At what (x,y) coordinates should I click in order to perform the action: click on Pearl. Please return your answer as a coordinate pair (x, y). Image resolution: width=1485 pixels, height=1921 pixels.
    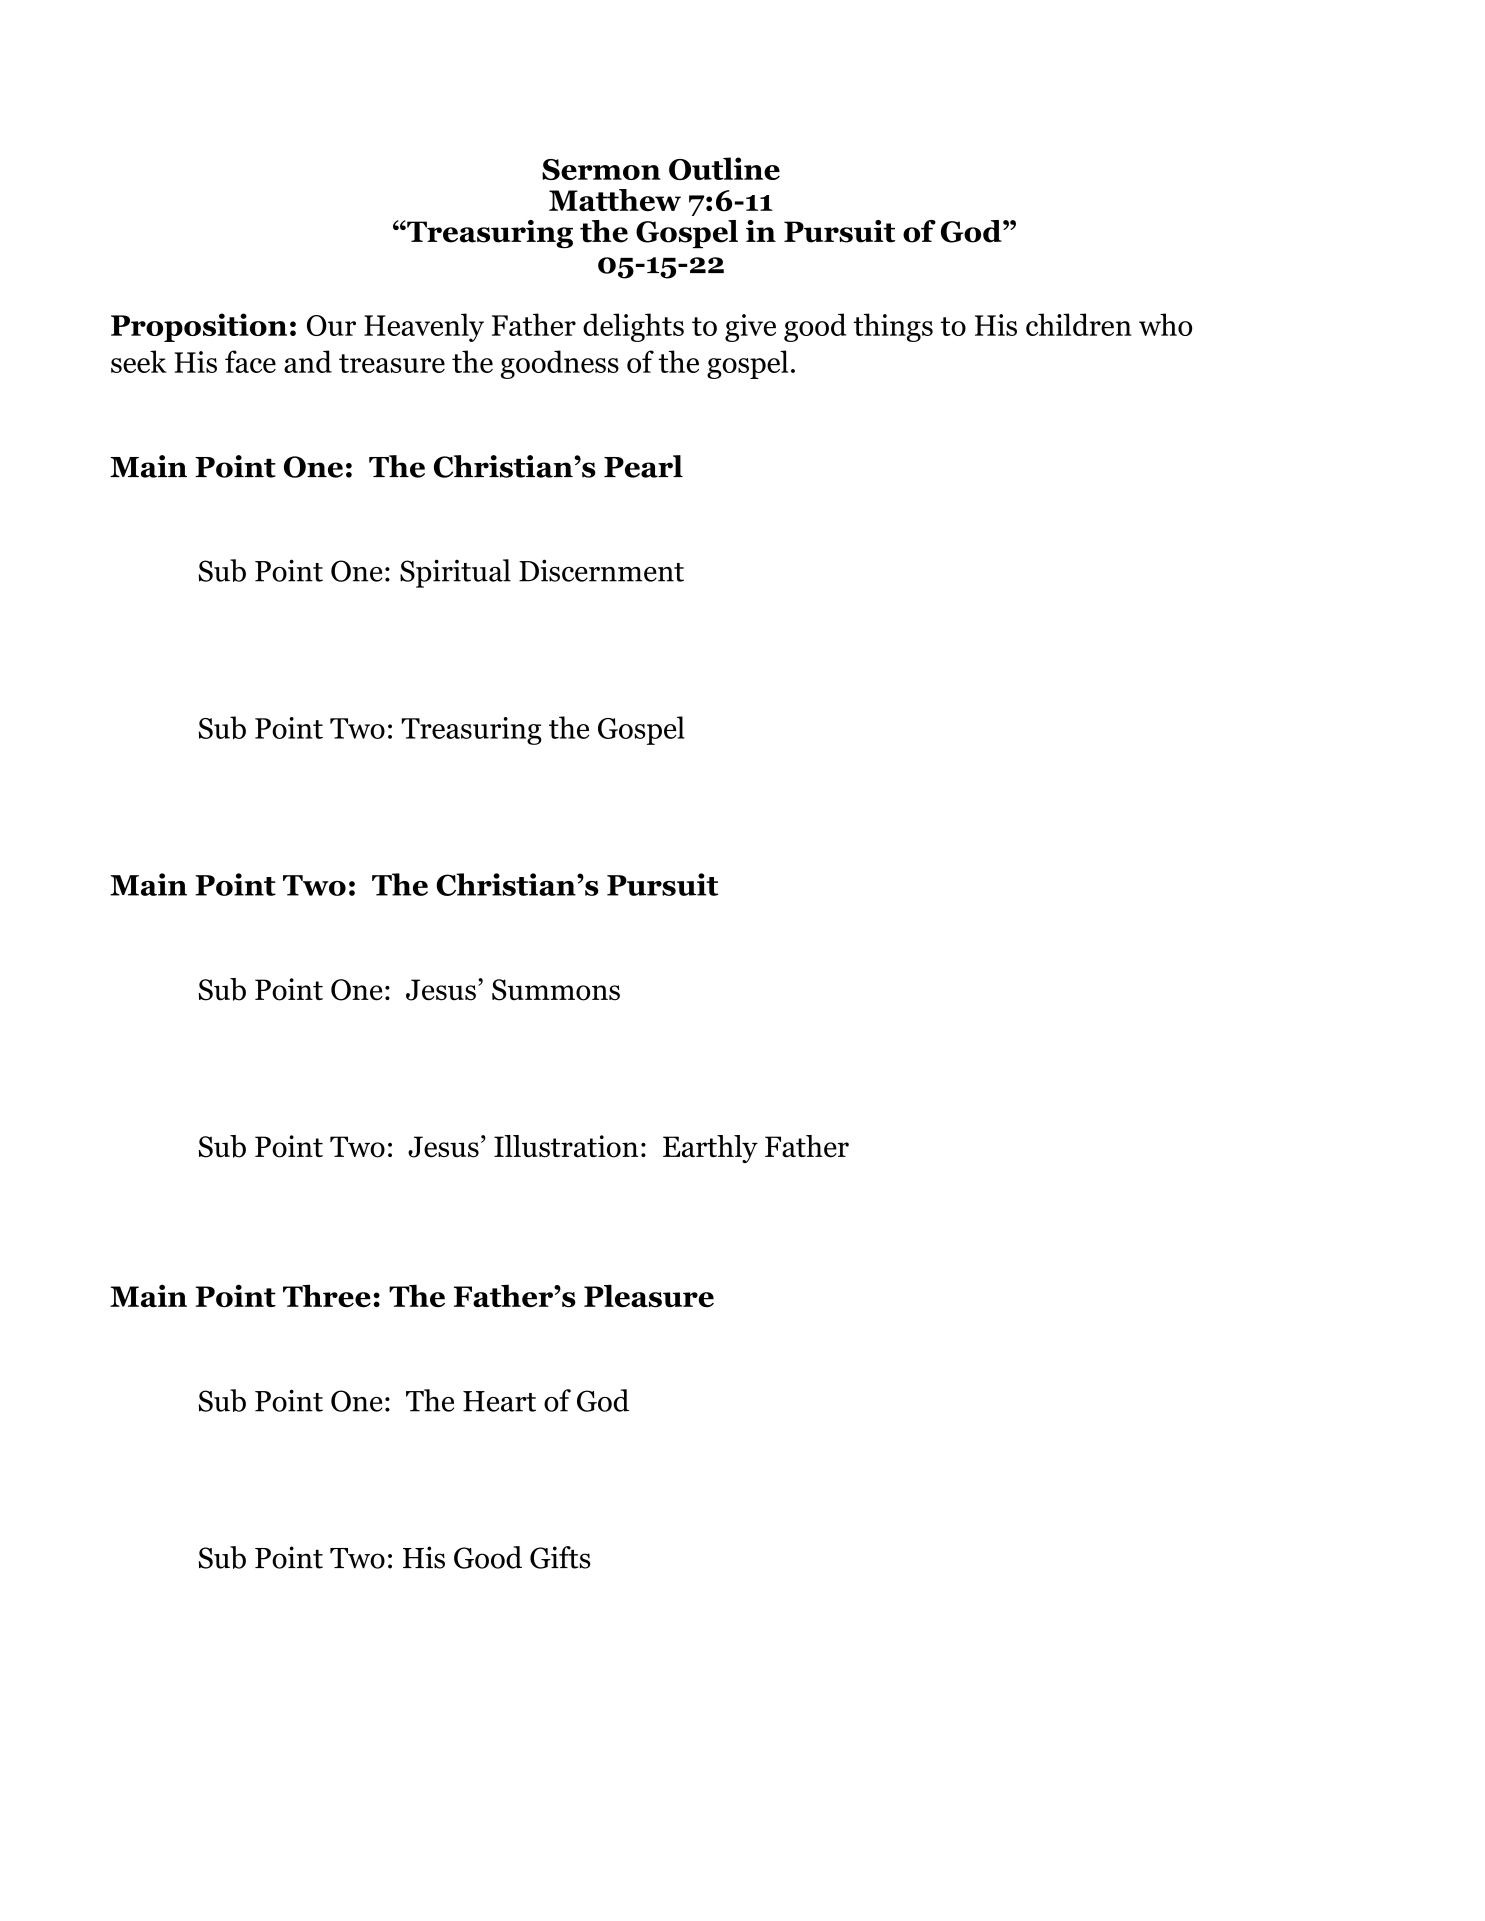
    Looking at the image, I should click on (643, 466).
